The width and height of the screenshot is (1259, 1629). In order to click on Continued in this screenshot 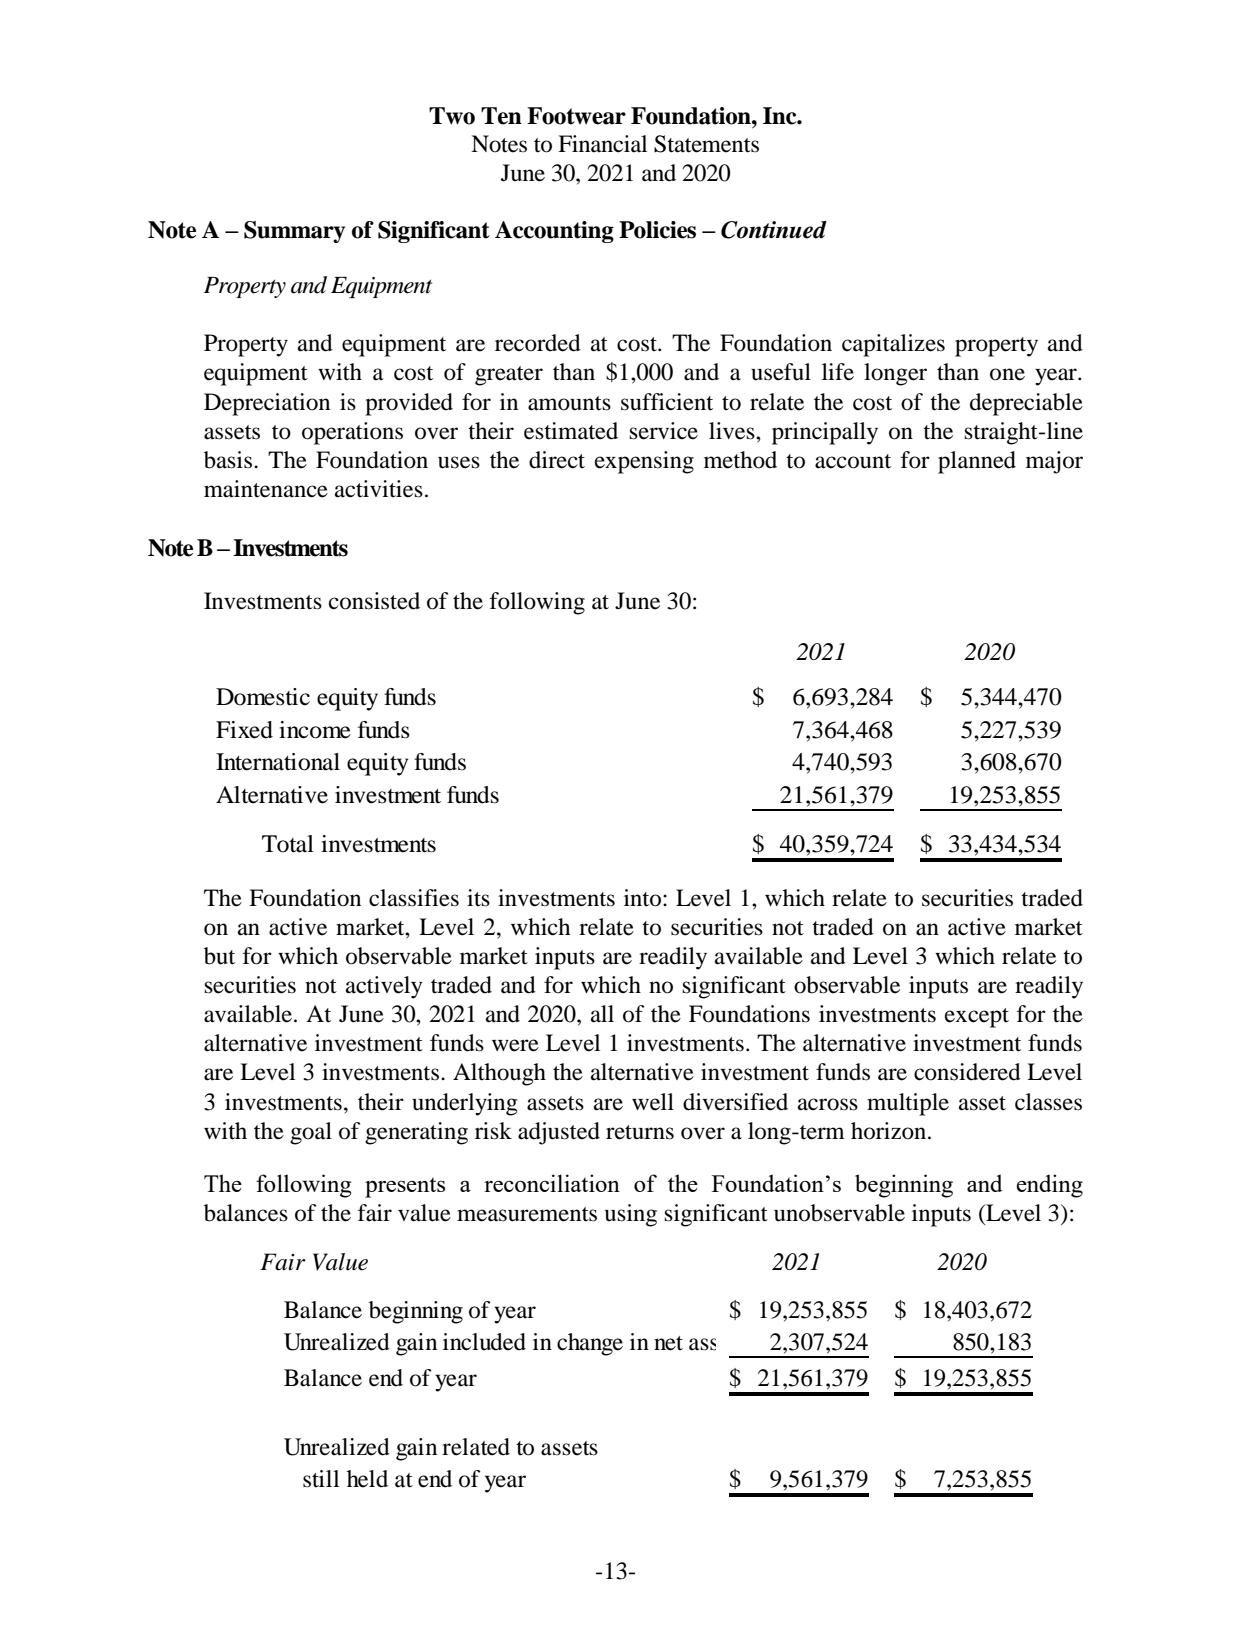, I will do `click(774, 230)`.
